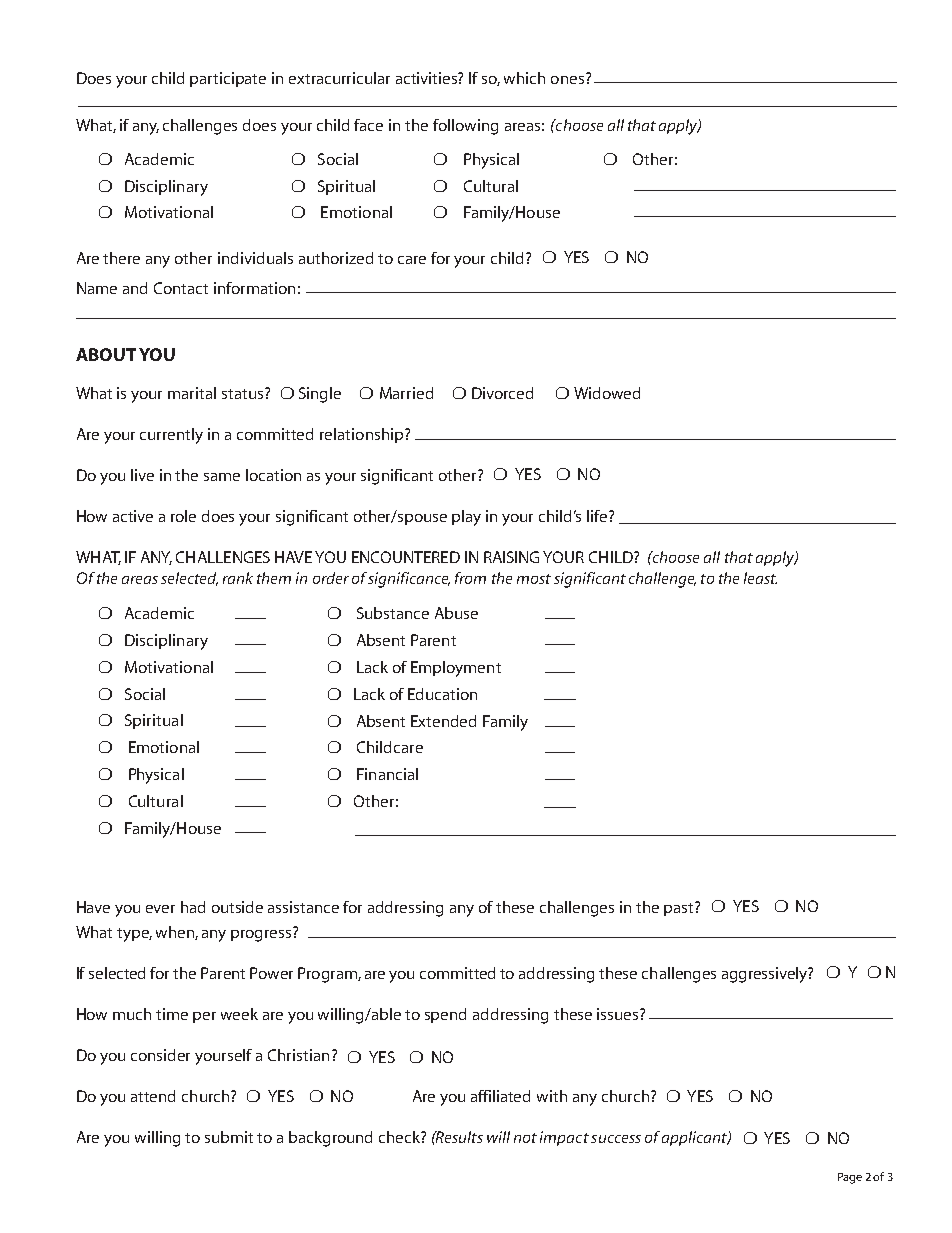 This page has height=1233, width=952. Describe the element at coordinates (458, 1137) in the page. I see `Results` at that location.
